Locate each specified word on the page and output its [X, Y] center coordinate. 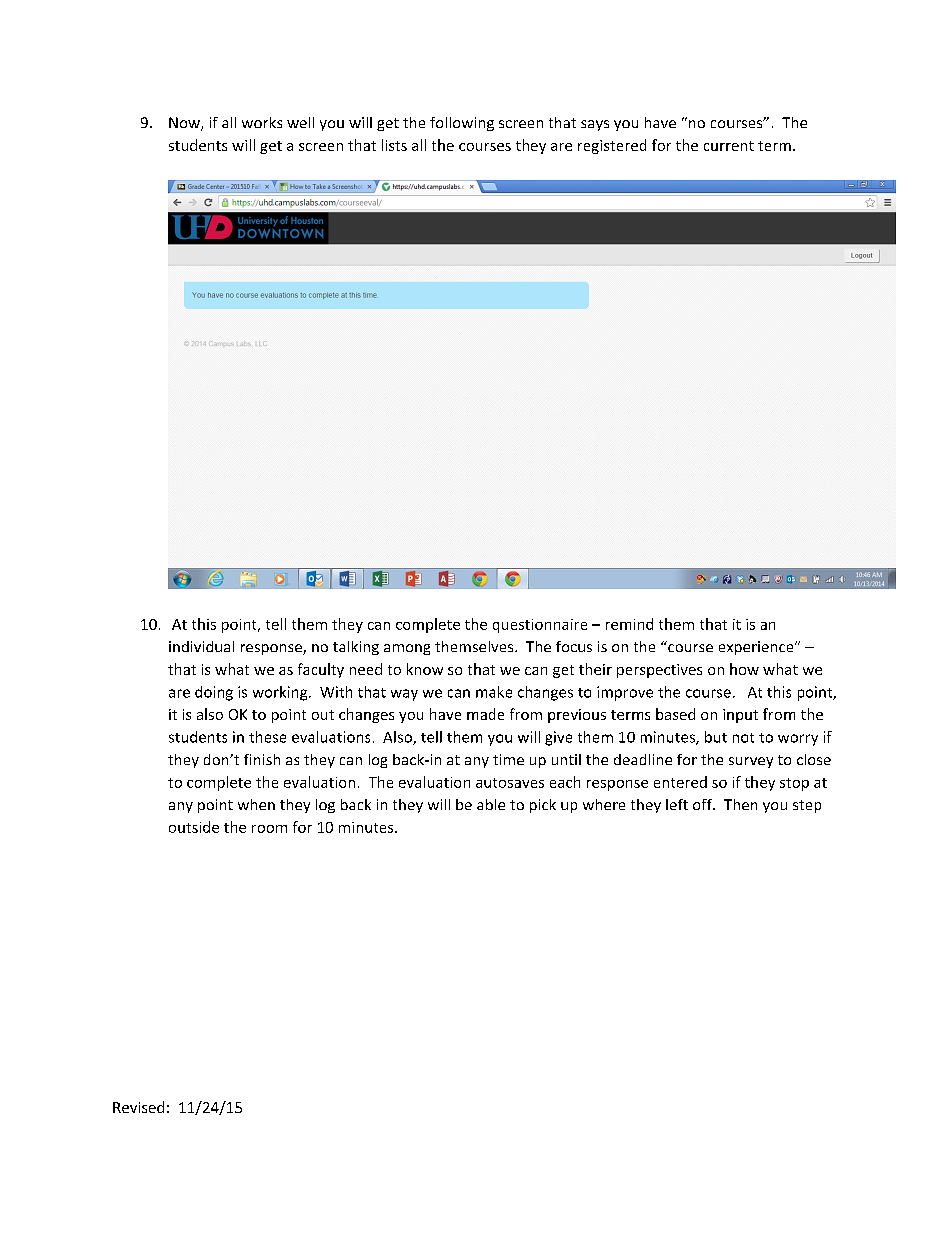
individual [201, 646]
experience [757, 648]
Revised [138, 1107]
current [729, 146]
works [262, 122]
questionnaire [540, 626]
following [462, 124]
